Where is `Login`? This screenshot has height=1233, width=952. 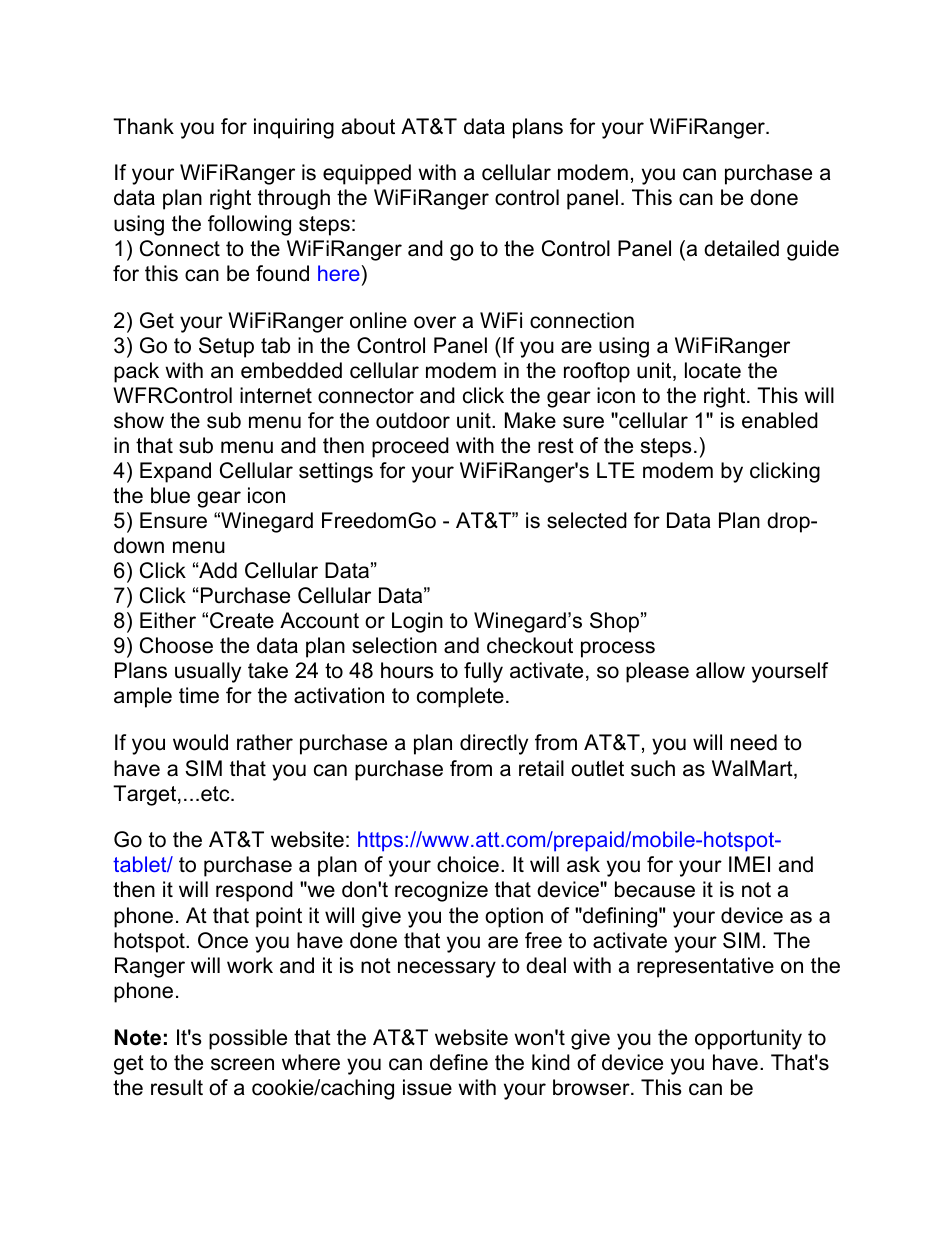
Login is located at coordinates (417, 622).
